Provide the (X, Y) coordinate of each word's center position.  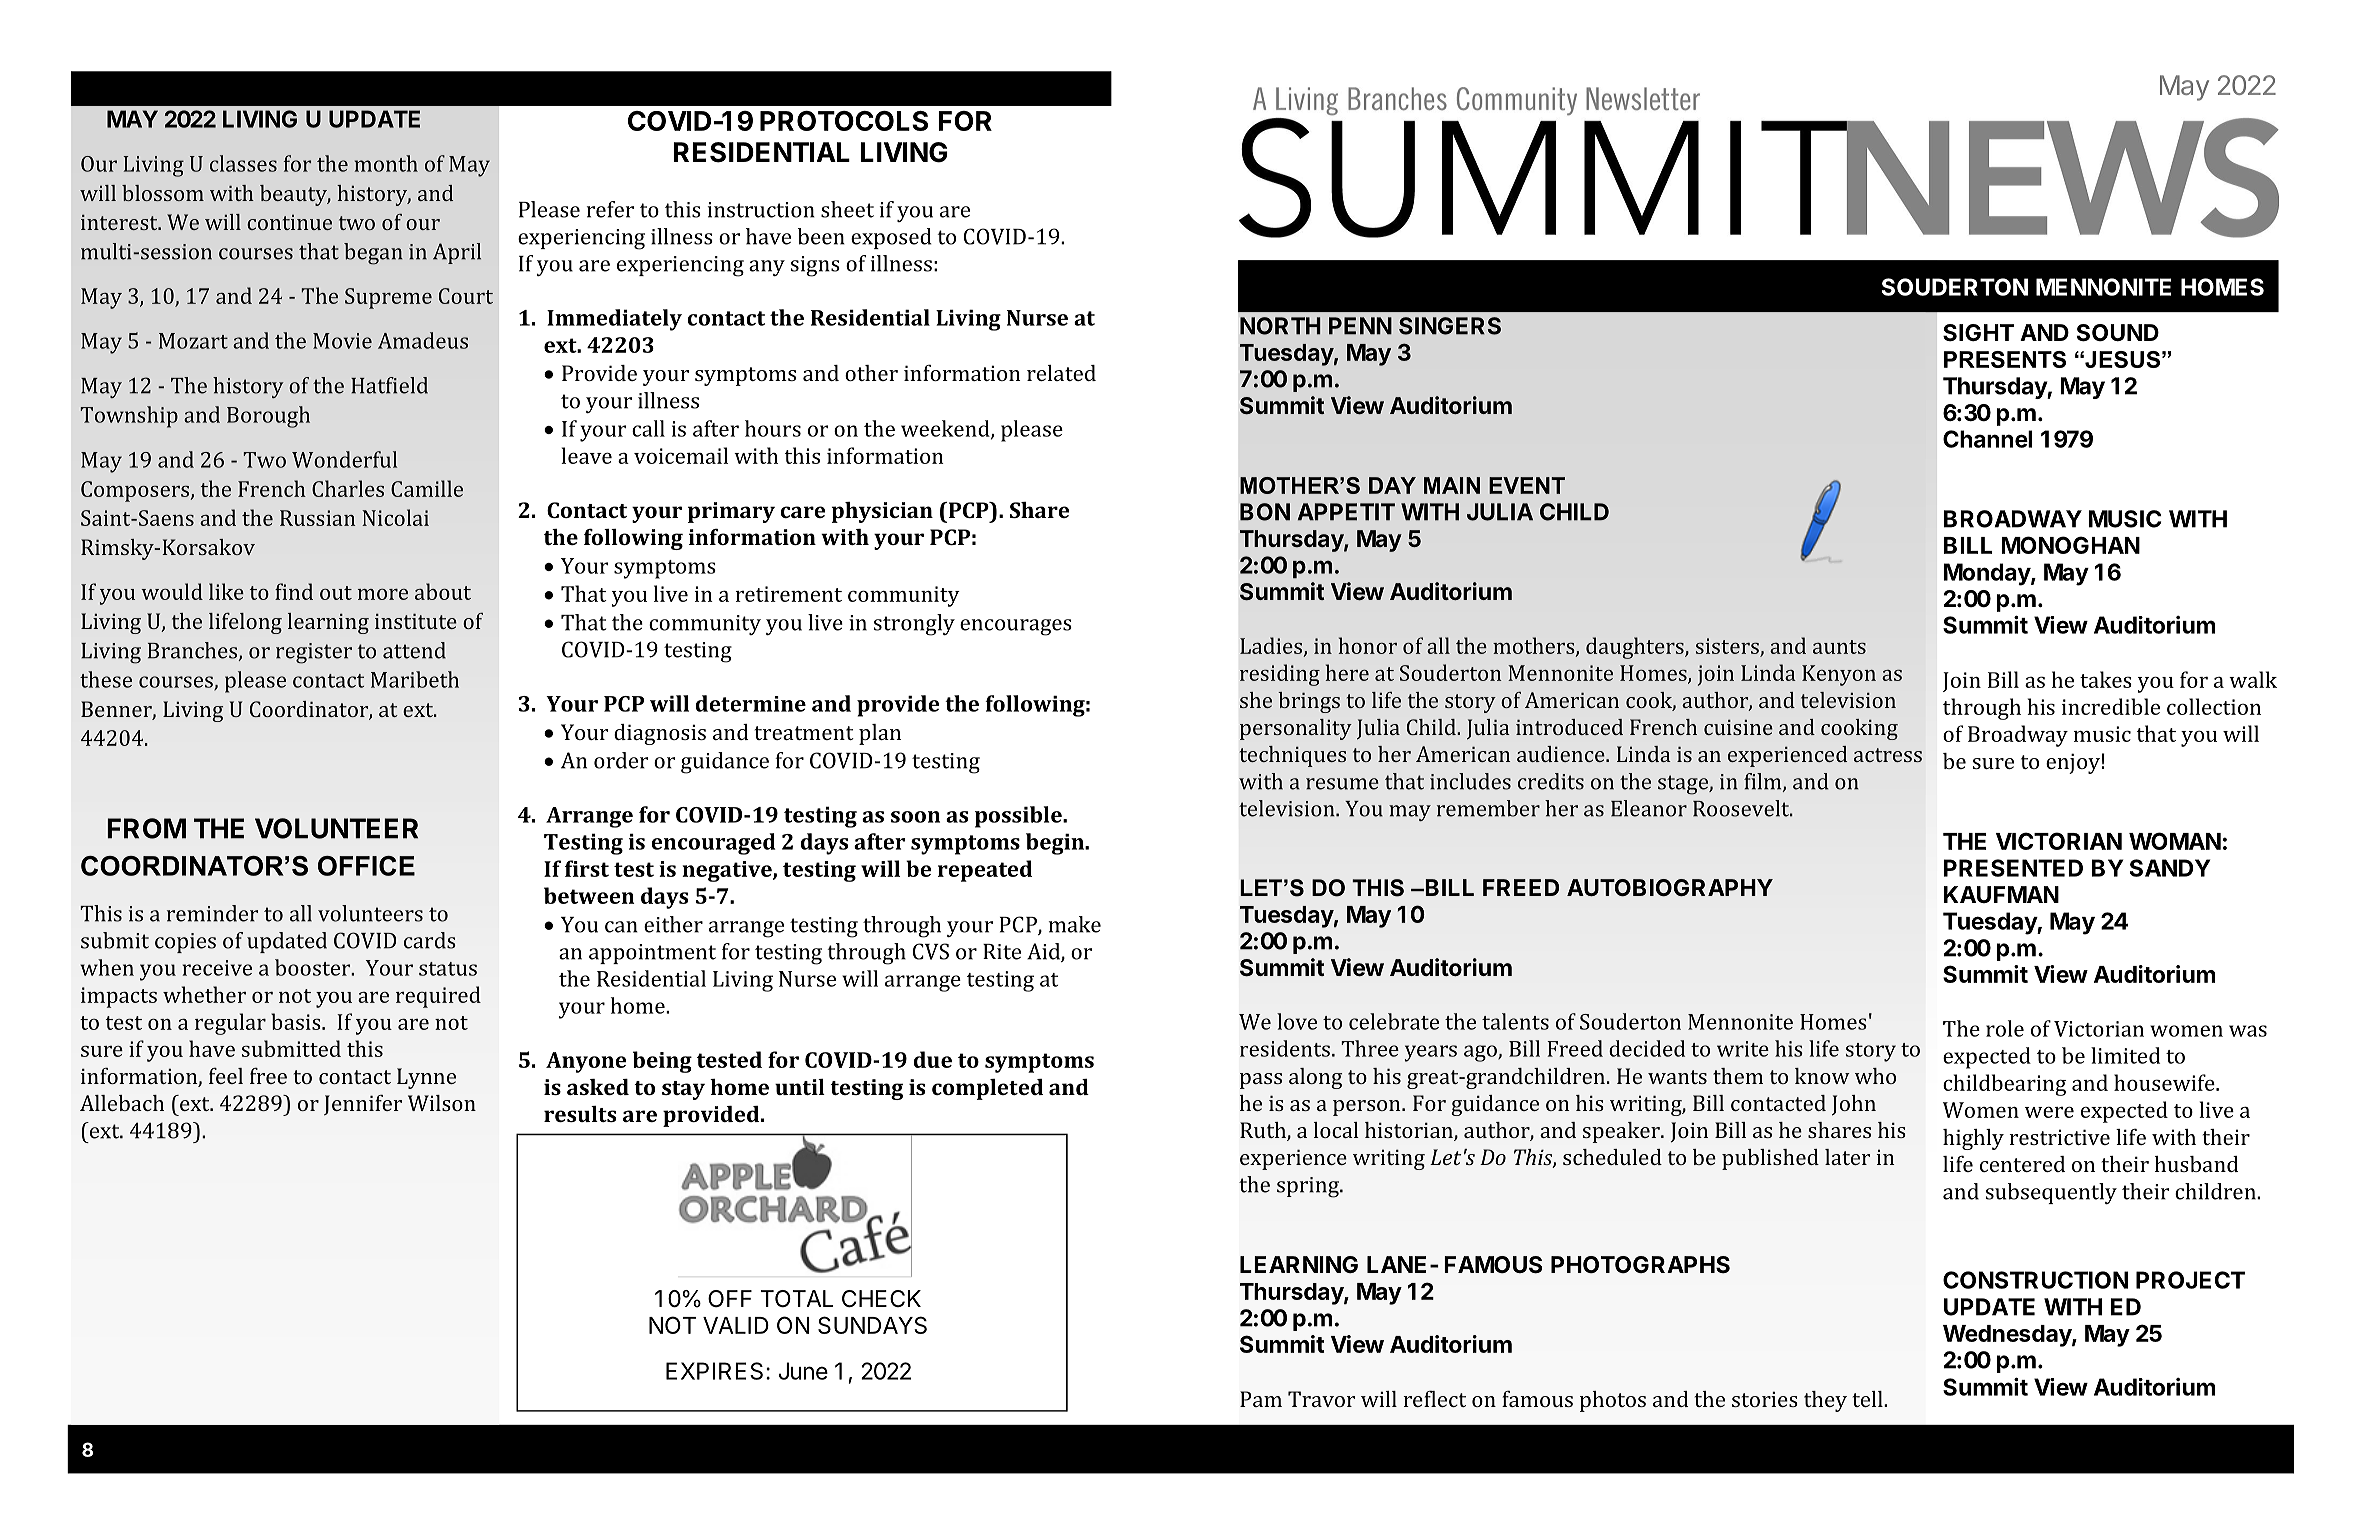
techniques (1293, 756)
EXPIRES (714, 1371)
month (386, 163)
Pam (1261, 1399)
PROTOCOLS (844, 121)
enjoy (2073, 763)
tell (1868, 1399)
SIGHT (1978, 333)
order (621, 760)
